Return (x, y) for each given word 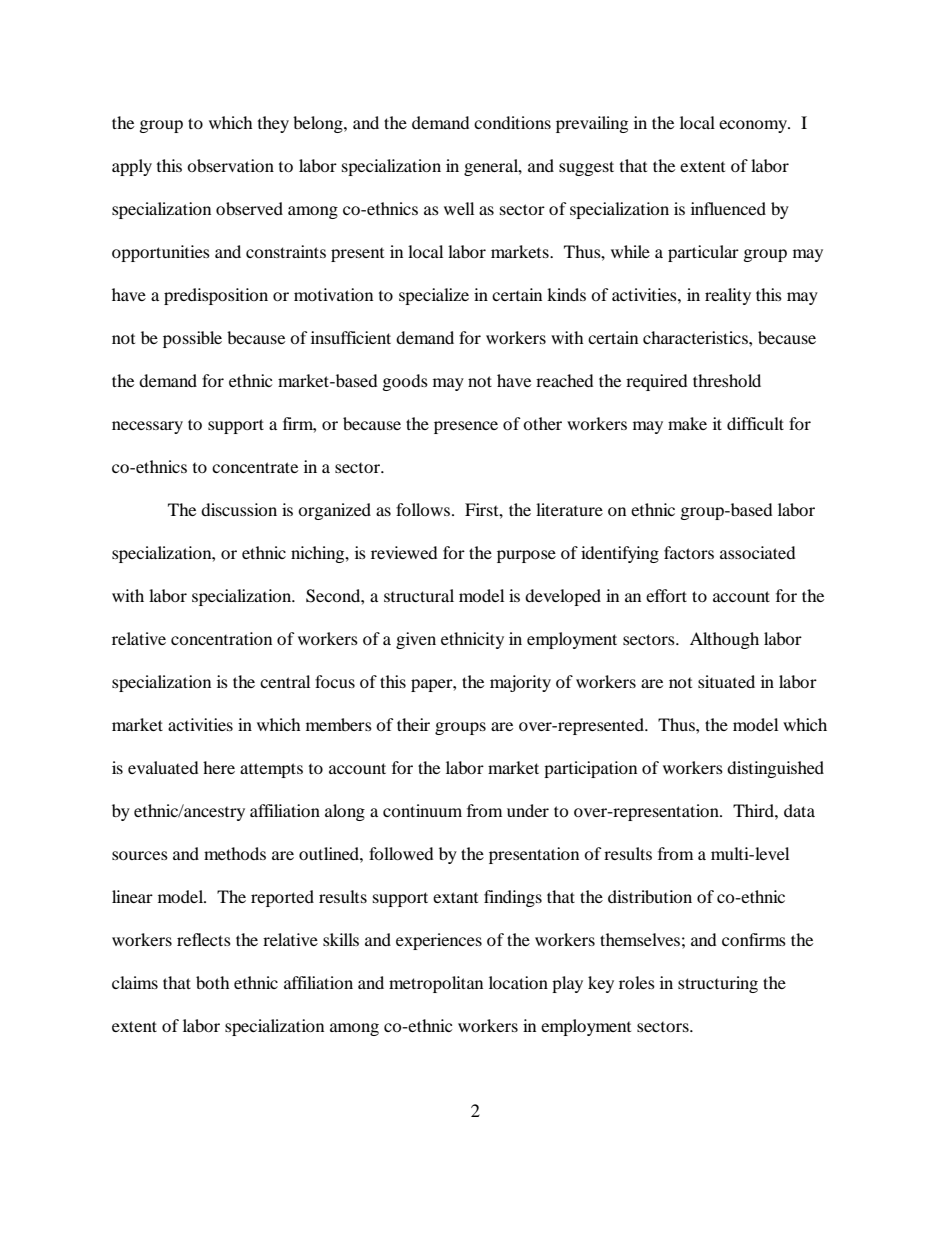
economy (754, 126)
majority (520, 683)
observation (230, 165)
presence (466, 427)
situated (726, 681)
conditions (512, 122)
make (687, 423)
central (285, 681)
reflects (204, 939)
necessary (147, 427)
